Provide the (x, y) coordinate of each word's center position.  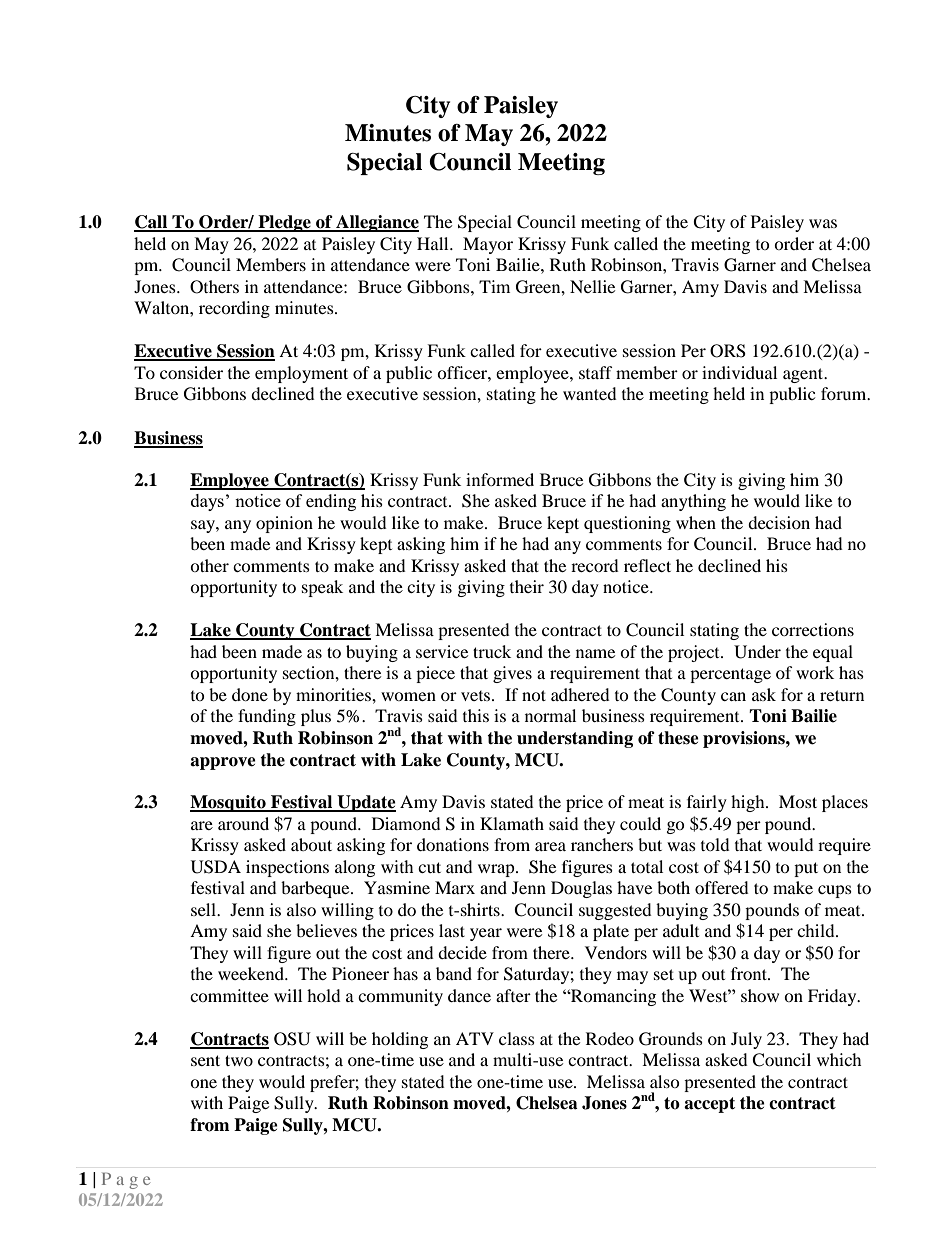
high (749, 803)
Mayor (488, 245)
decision (779, 522)
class (517, 1038)
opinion (284, 524)
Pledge (284, 223)
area (550, 846)
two (239, 1060)
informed (500, 479)
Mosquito (229, 803)
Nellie (592, 286)
